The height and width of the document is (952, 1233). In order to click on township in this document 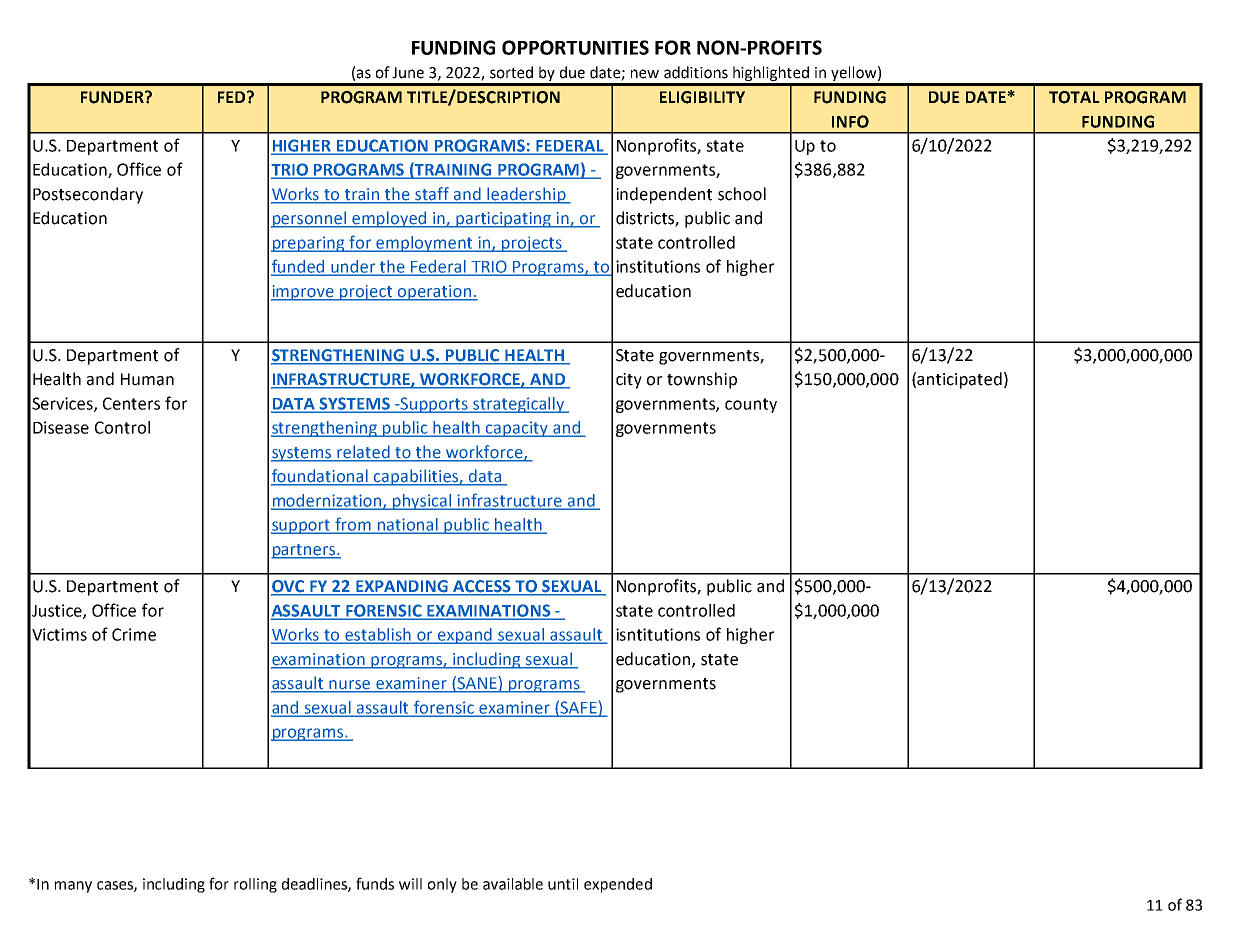, I will do `click(702, 380)`.
